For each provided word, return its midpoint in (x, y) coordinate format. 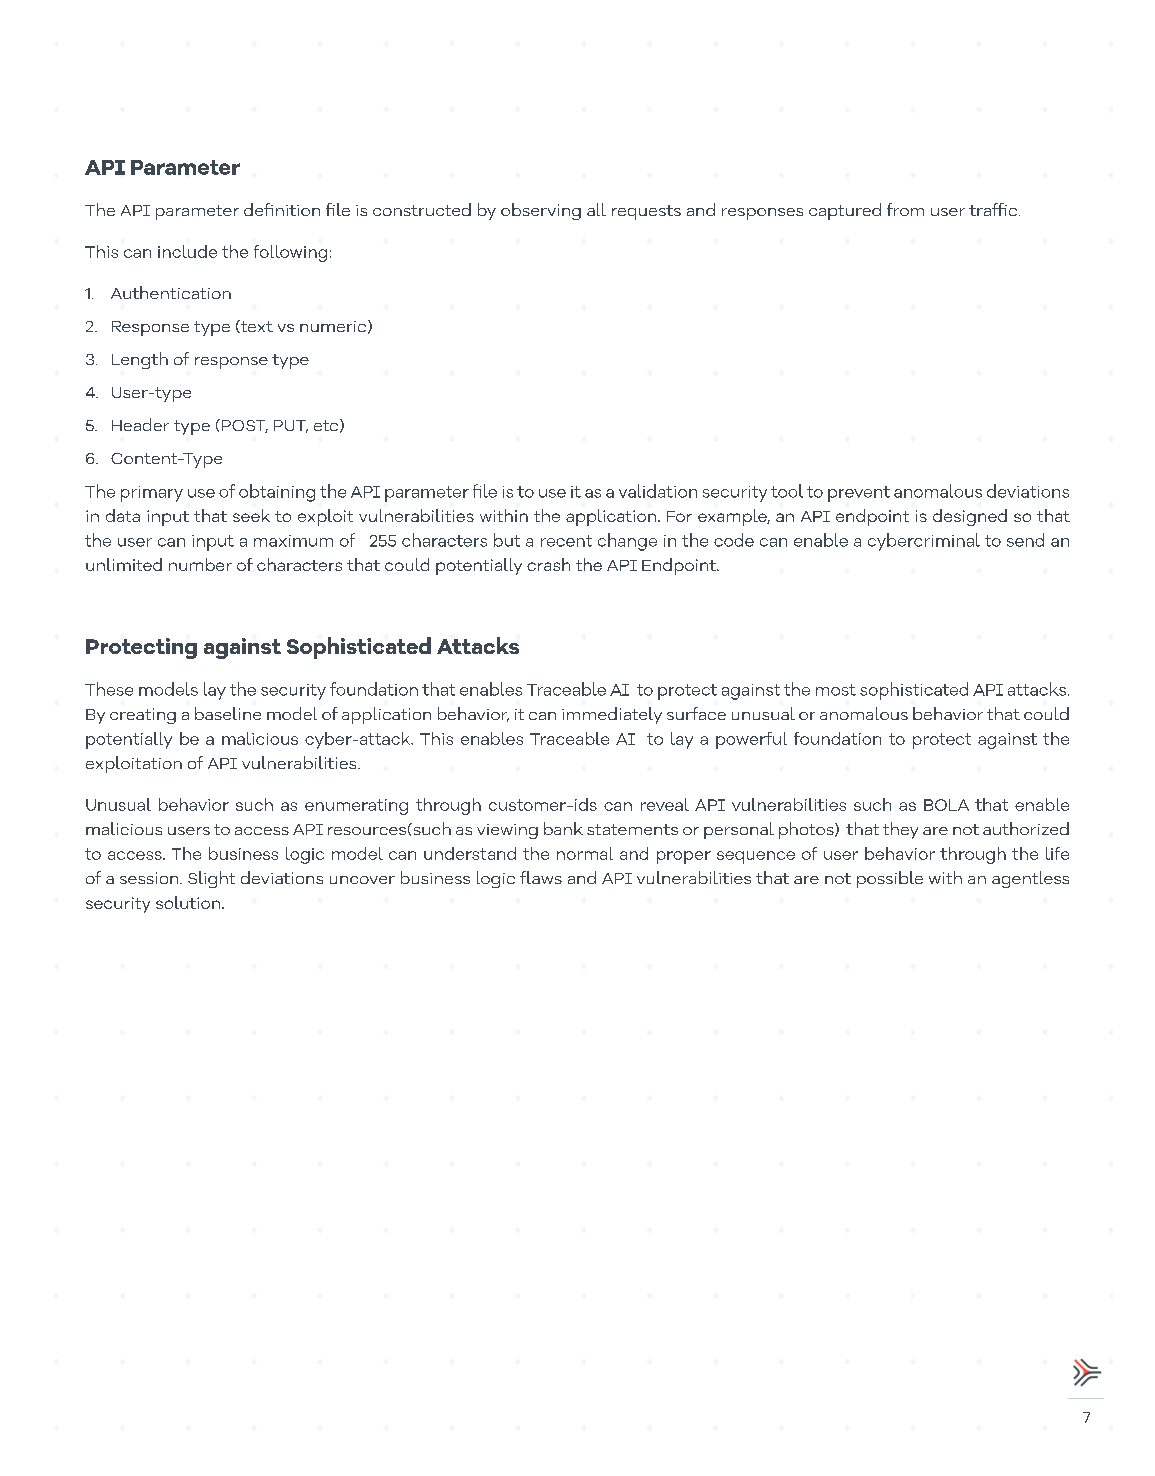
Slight (211, 879)
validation (658, 491)
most (836, 690)
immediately (612, 715)
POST (245, 426)
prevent (859, 494)
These (109, 689)
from (905, 209)
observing (541, 211)
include (187, 251)
